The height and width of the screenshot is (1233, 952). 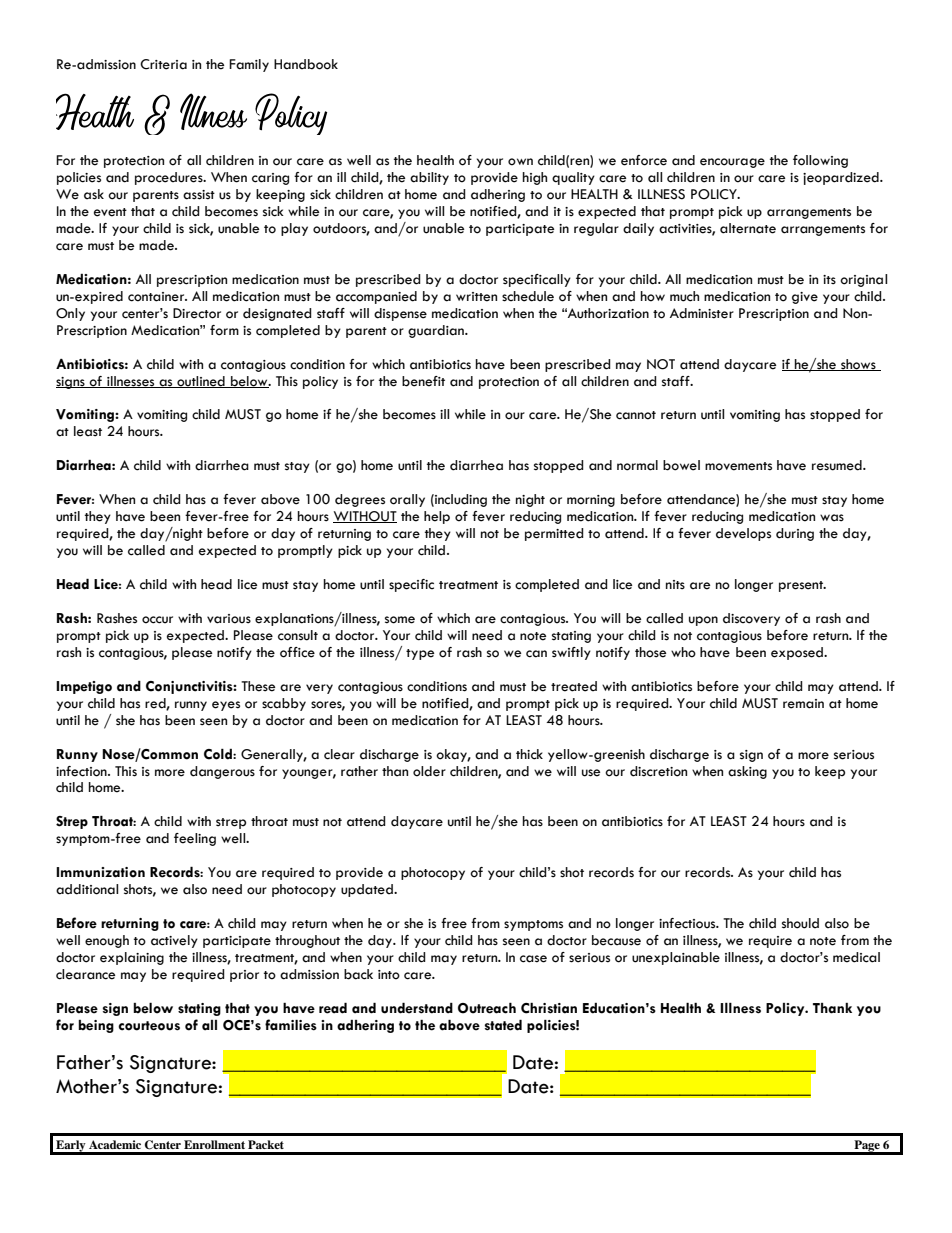 I want to click on occur, so click(x=157, y=620).
